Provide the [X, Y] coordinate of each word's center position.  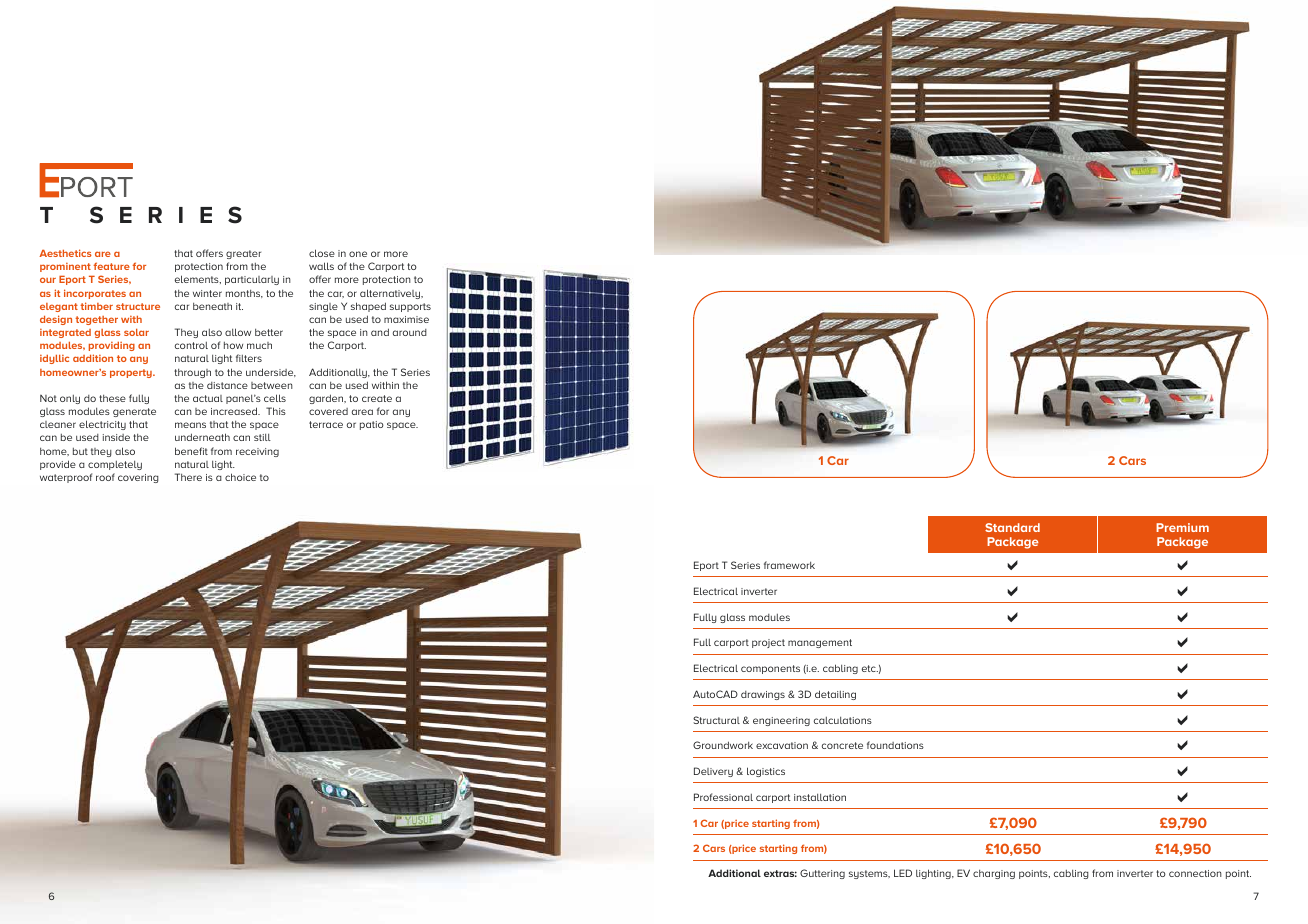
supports [410, 307]
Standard [1012, 527]
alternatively [391, 294]
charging [994, 874]
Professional [723, 797]
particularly [252, 280]
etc [870, 668]
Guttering [822, 874]
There [188, 477]
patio [372, 425]
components [770, 669]
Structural [716, 720]
